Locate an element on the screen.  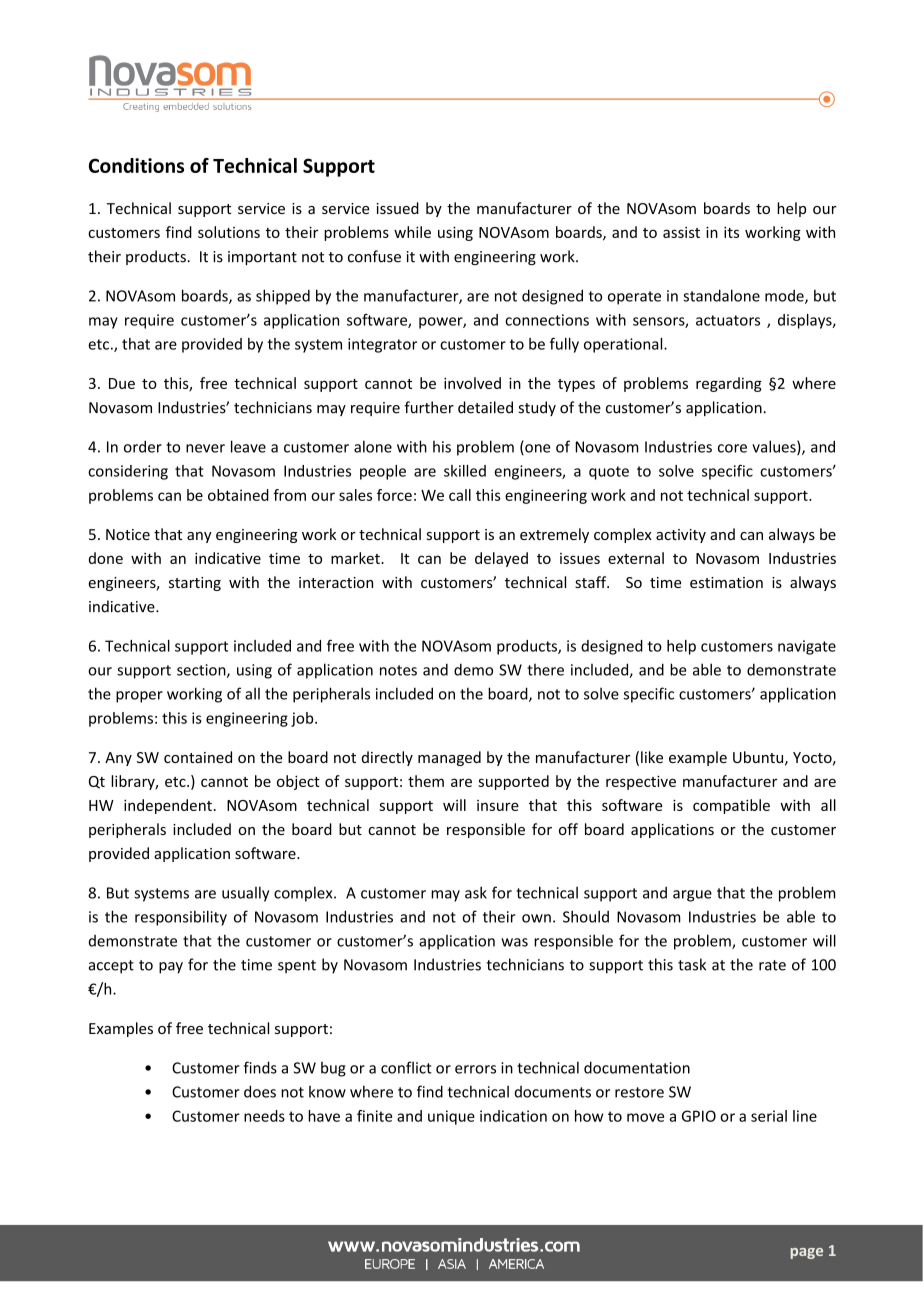
its is located at coordinates (731, 232).
